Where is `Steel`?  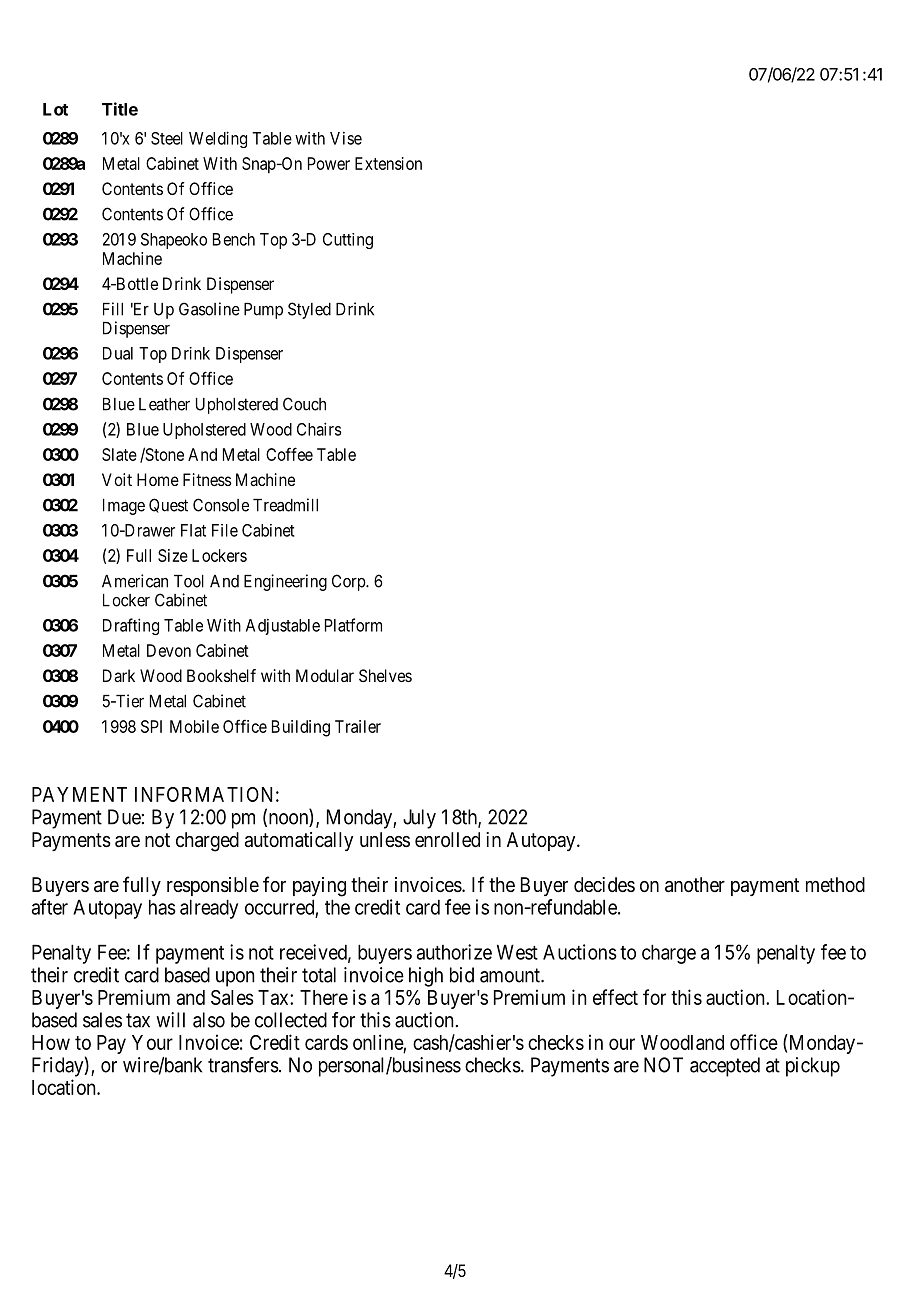 Steel is located at coordinates (167, 138).
